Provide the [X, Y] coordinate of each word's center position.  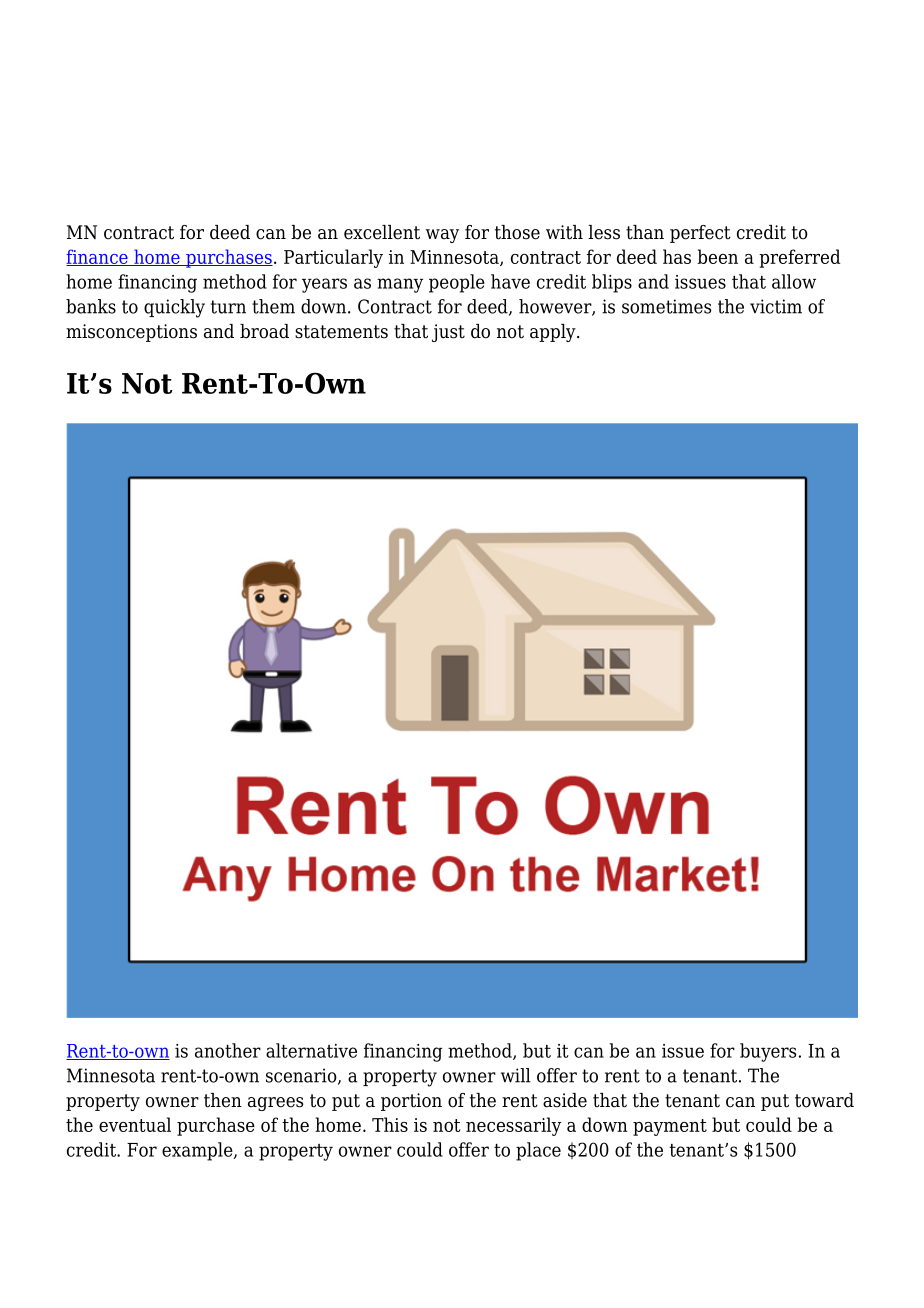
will [516, 1075]
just [448, 333]
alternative [311, 1050]
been [717, 256]
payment [670, 1127]
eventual [135, 1124]
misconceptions [131, 333]
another [228, 1050]
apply [554, 333]
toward [824, 1100]
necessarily [513, 1126]
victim [776, 306]
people [457, 283]
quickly [174, 308]
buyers [768, 1052]
